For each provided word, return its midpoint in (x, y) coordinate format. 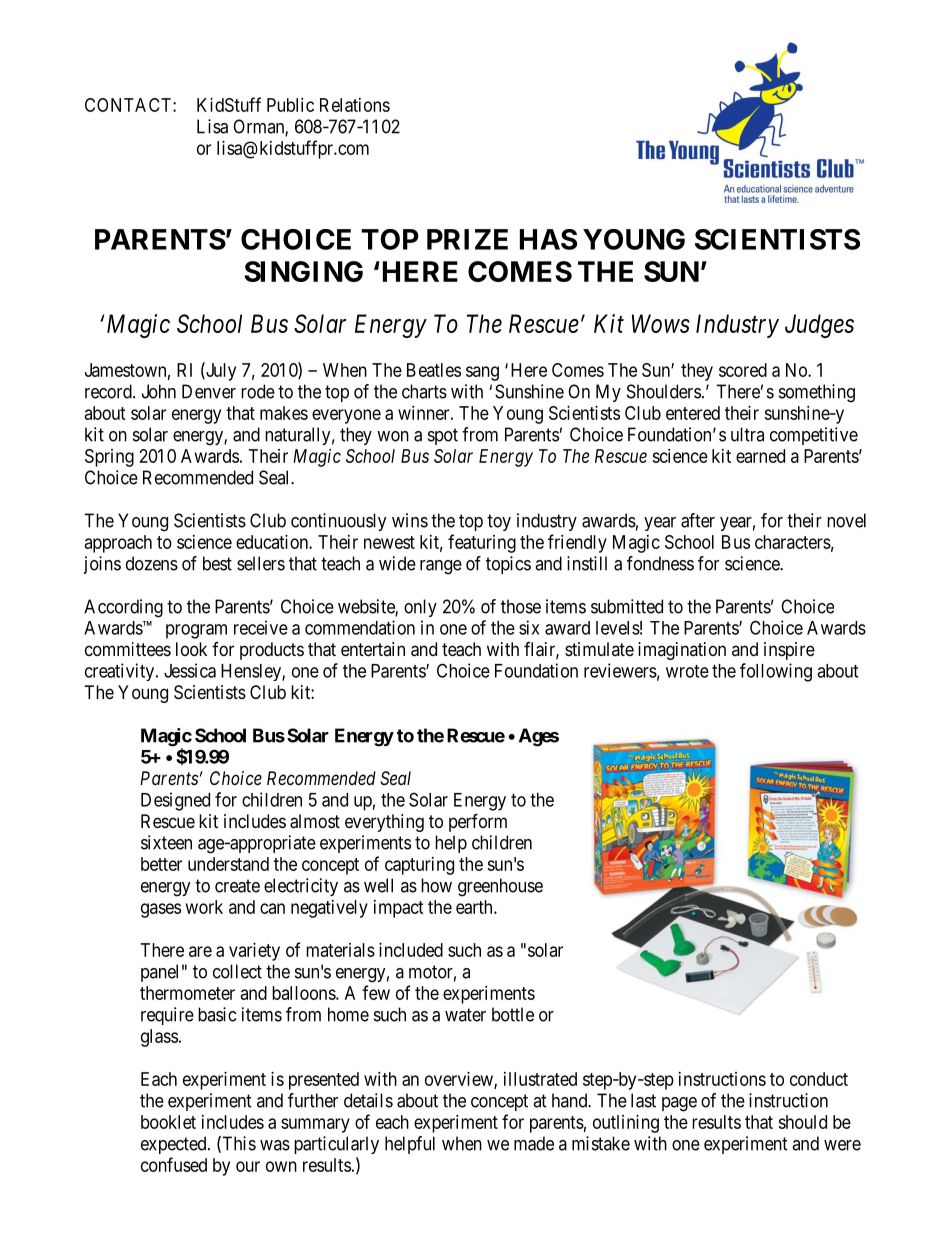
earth (475, 907)
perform (478, 822)
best (217, 563)
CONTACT (129, 105)
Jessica (190, 670)
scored (743, 370)
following (776, 672)
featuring (482, 543)
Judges (819, 326)
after (698, 520)
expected (175, 1145)
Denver (209, 391)
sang (482, 373)
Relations (355, 105)
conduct (819, 1079)
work (204, 907)
